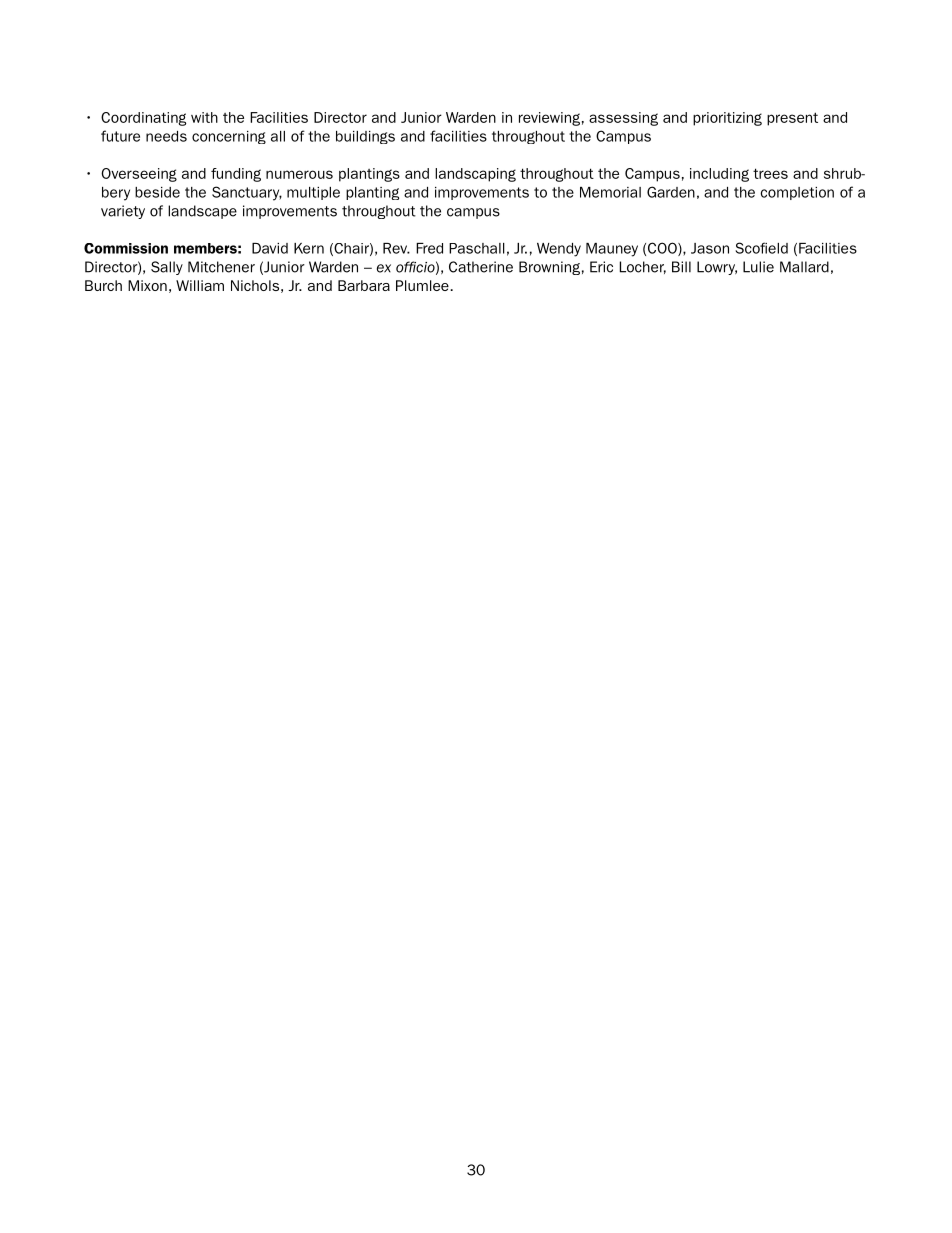 This screenshot has width=952, height=1233. Describe the element at coordinates (202, 212) in the screenshot. I see `landscape` at that location.
